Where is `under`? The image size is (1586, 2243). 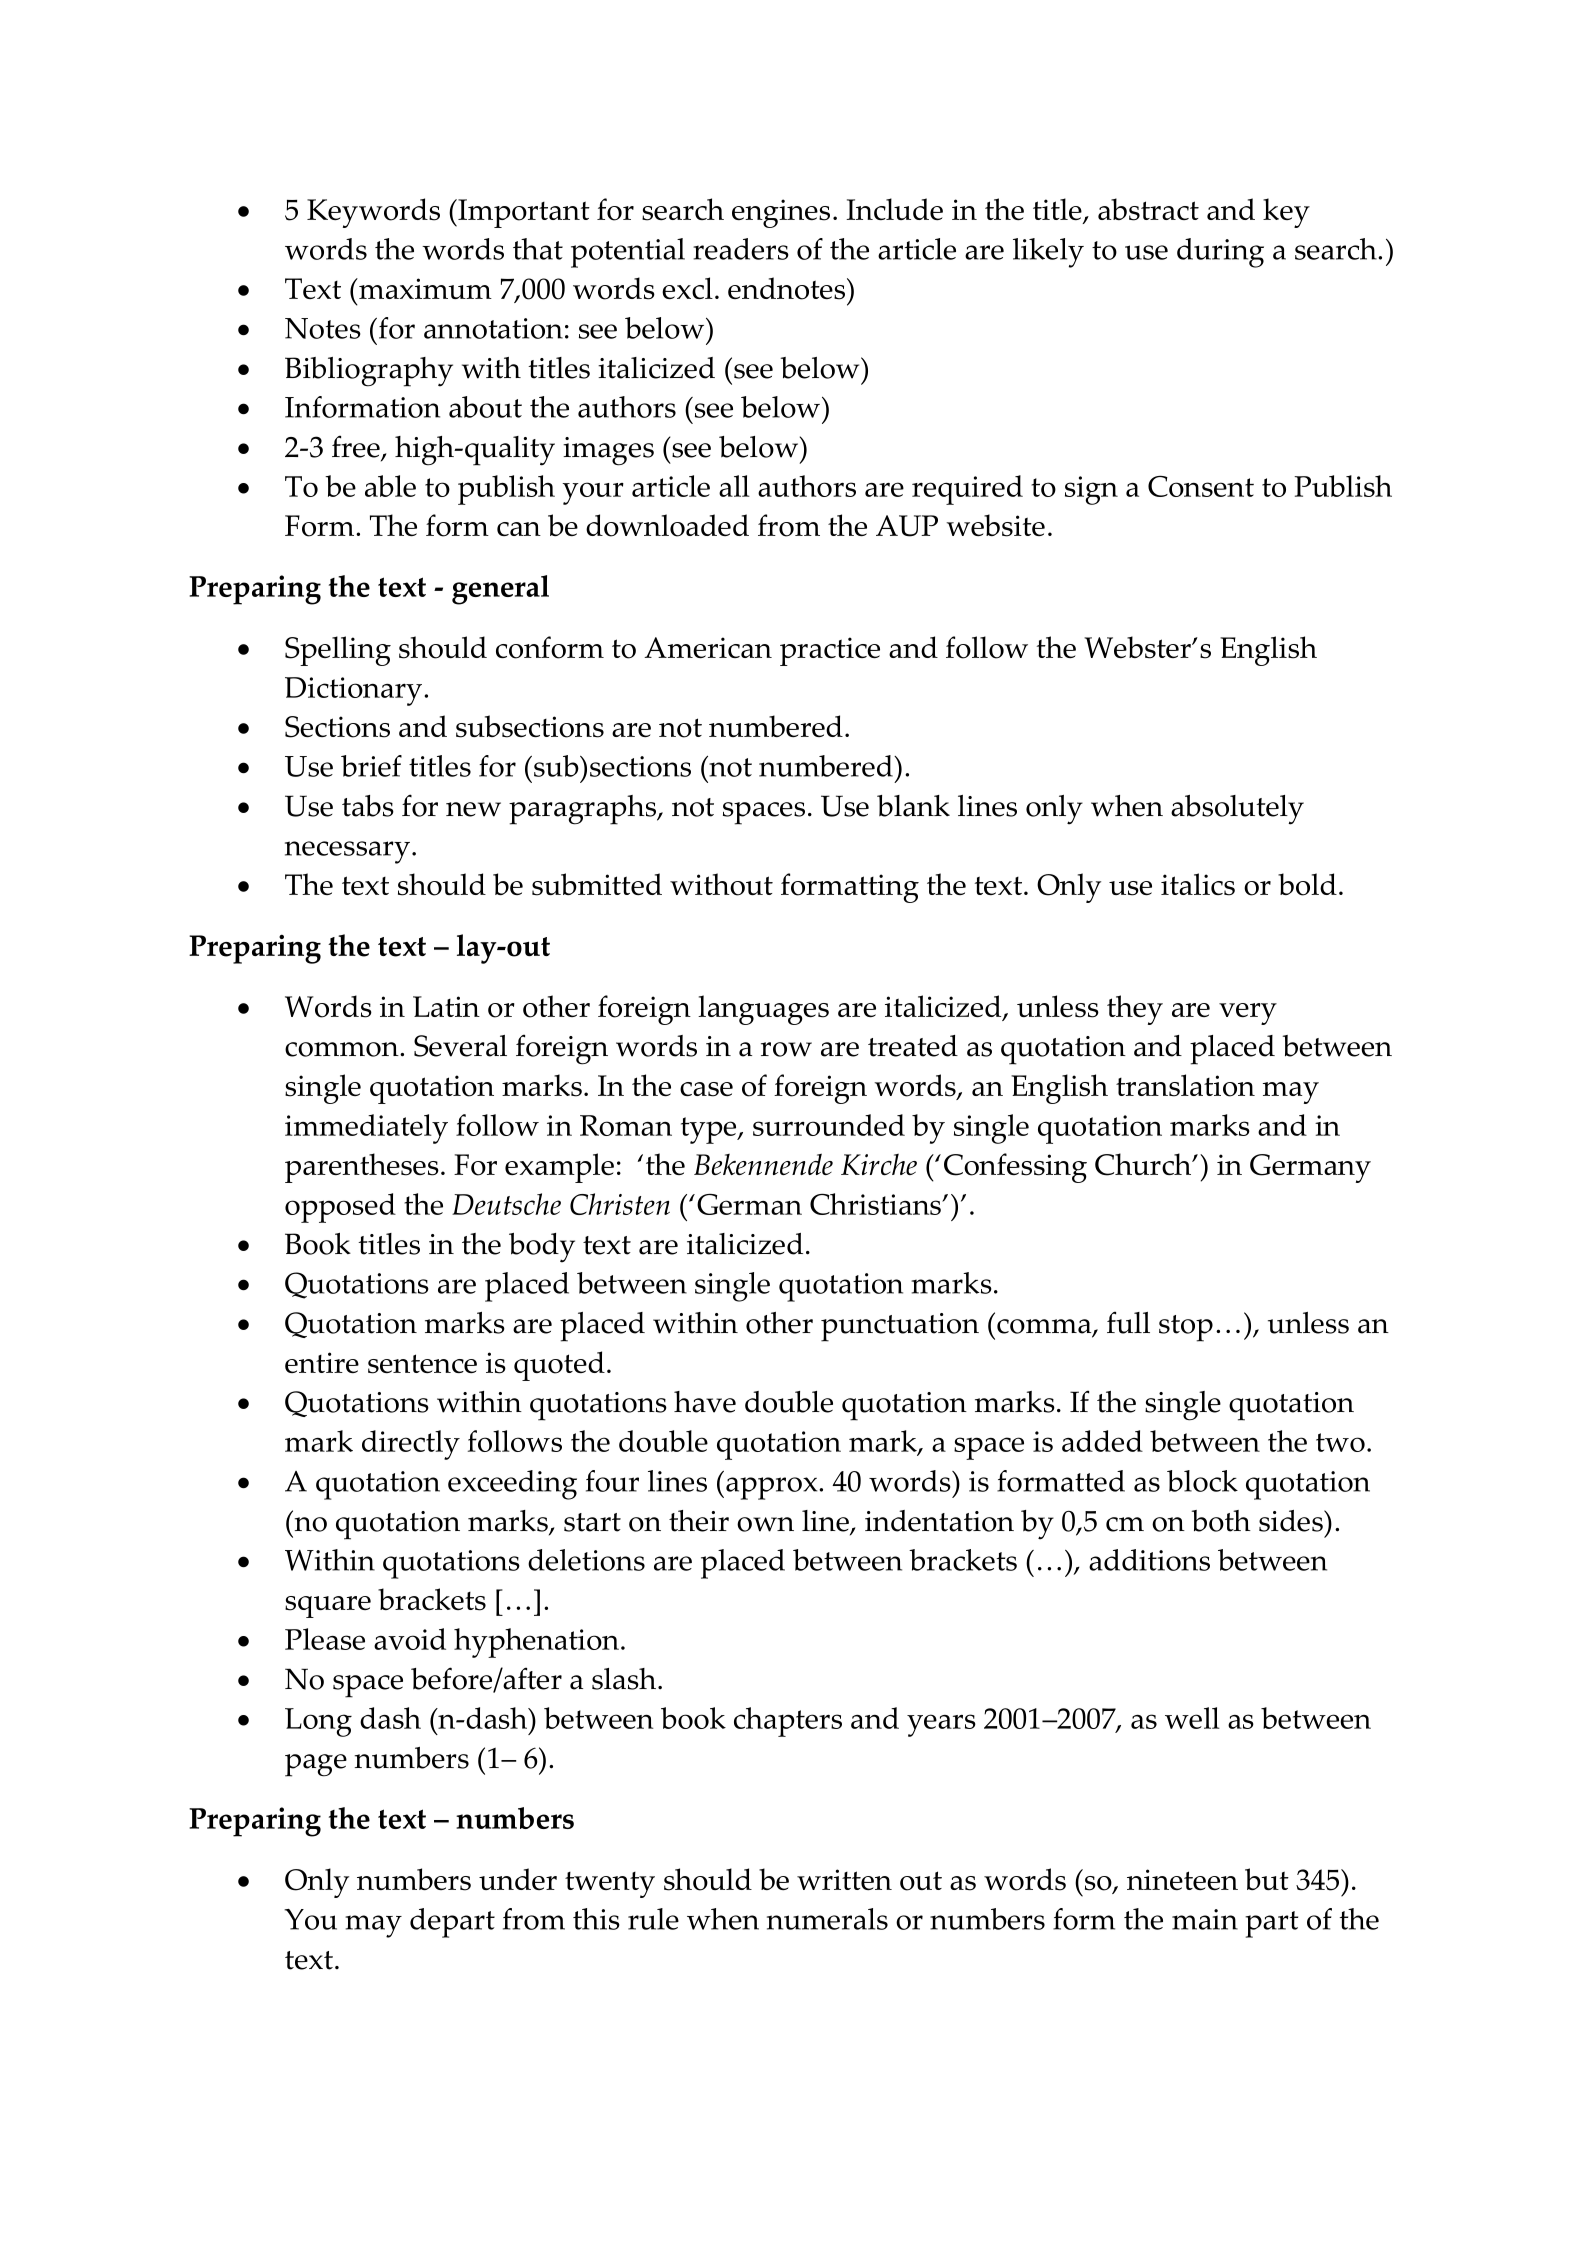
under is located at coordinates (518, 1879).
